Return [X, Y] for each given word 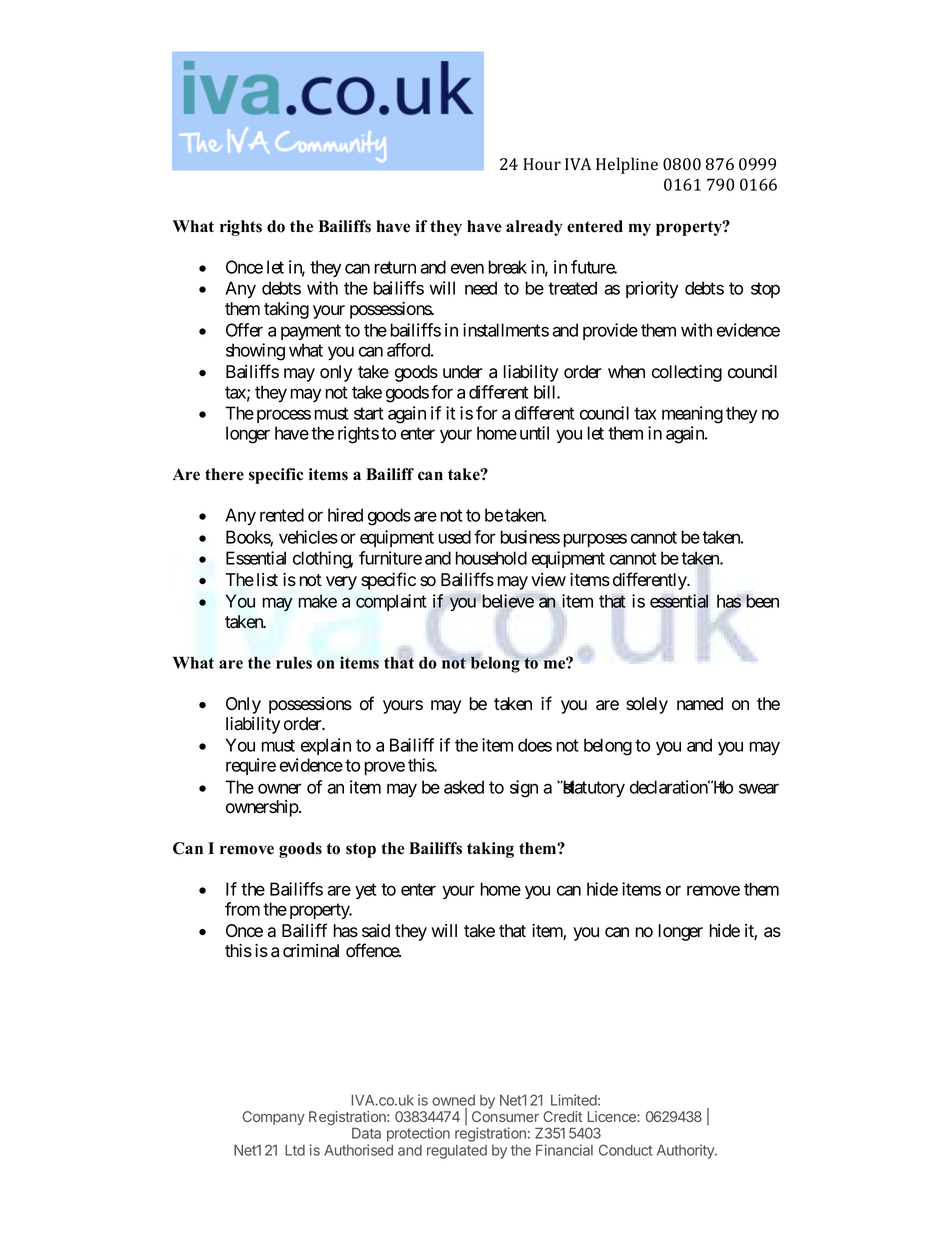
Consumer [505, 1116]
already [534, 228]
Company [274, 1118]
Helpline [627, 165]
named [700, 704]
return [395, 267]
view [548, 580]
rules [294, 662]
